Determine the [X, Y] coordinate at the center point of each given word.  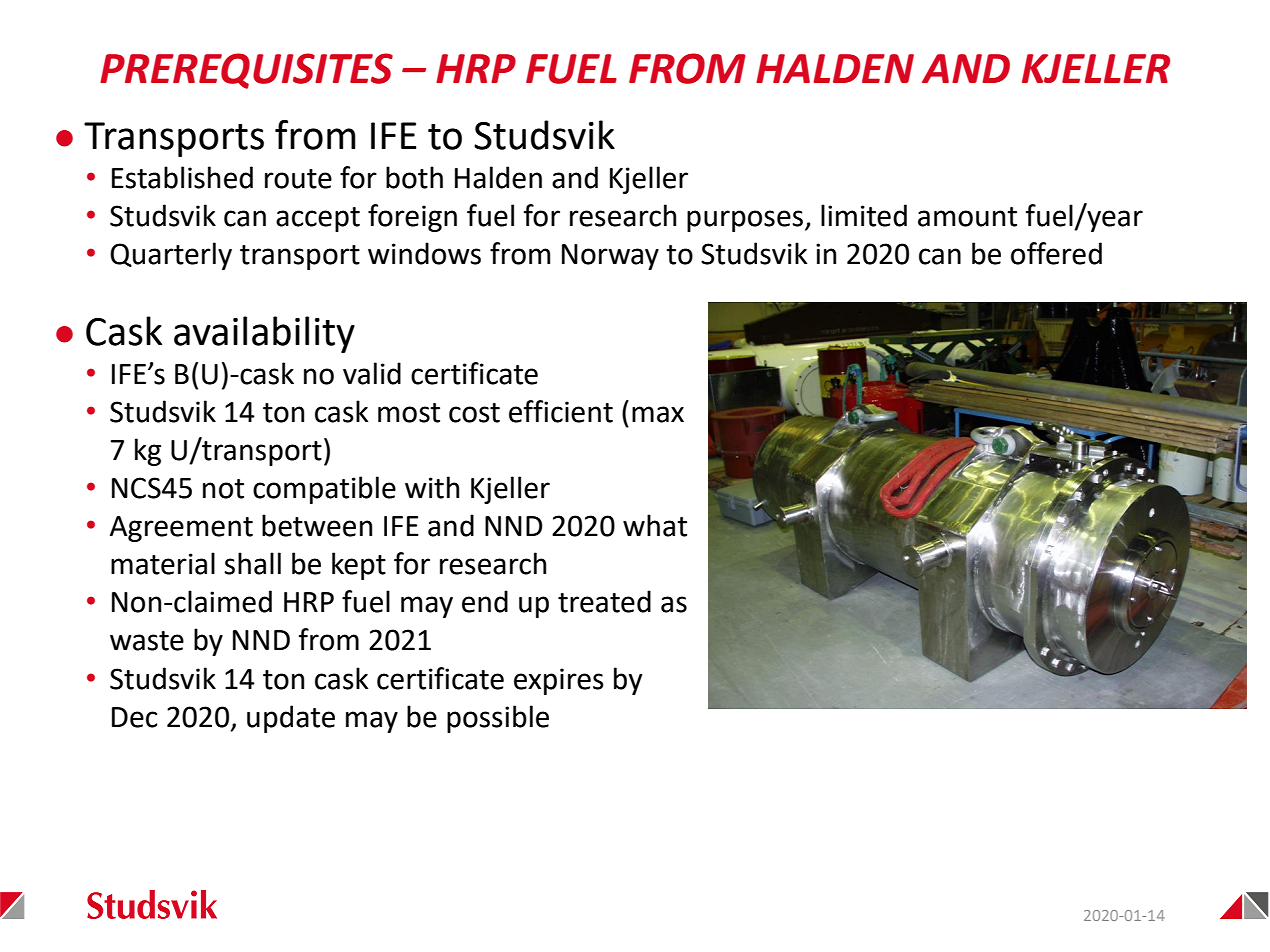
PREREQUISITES [246, 71]
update [291, 719]
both [414, 177]
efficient [561, 411]
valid [372, 373]
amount [967, 217]
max [658, 414]
